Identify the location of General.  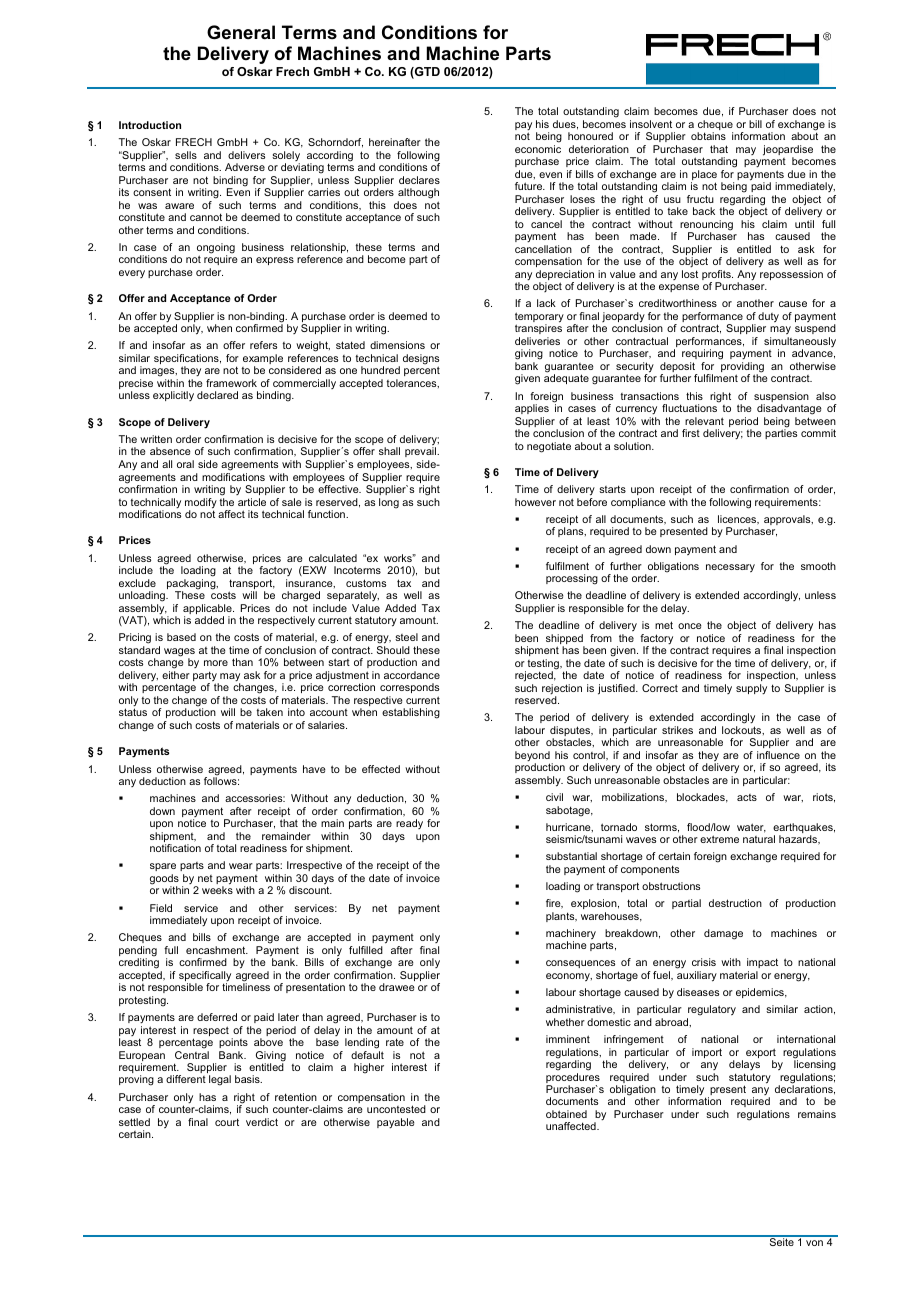
(241, 32).
